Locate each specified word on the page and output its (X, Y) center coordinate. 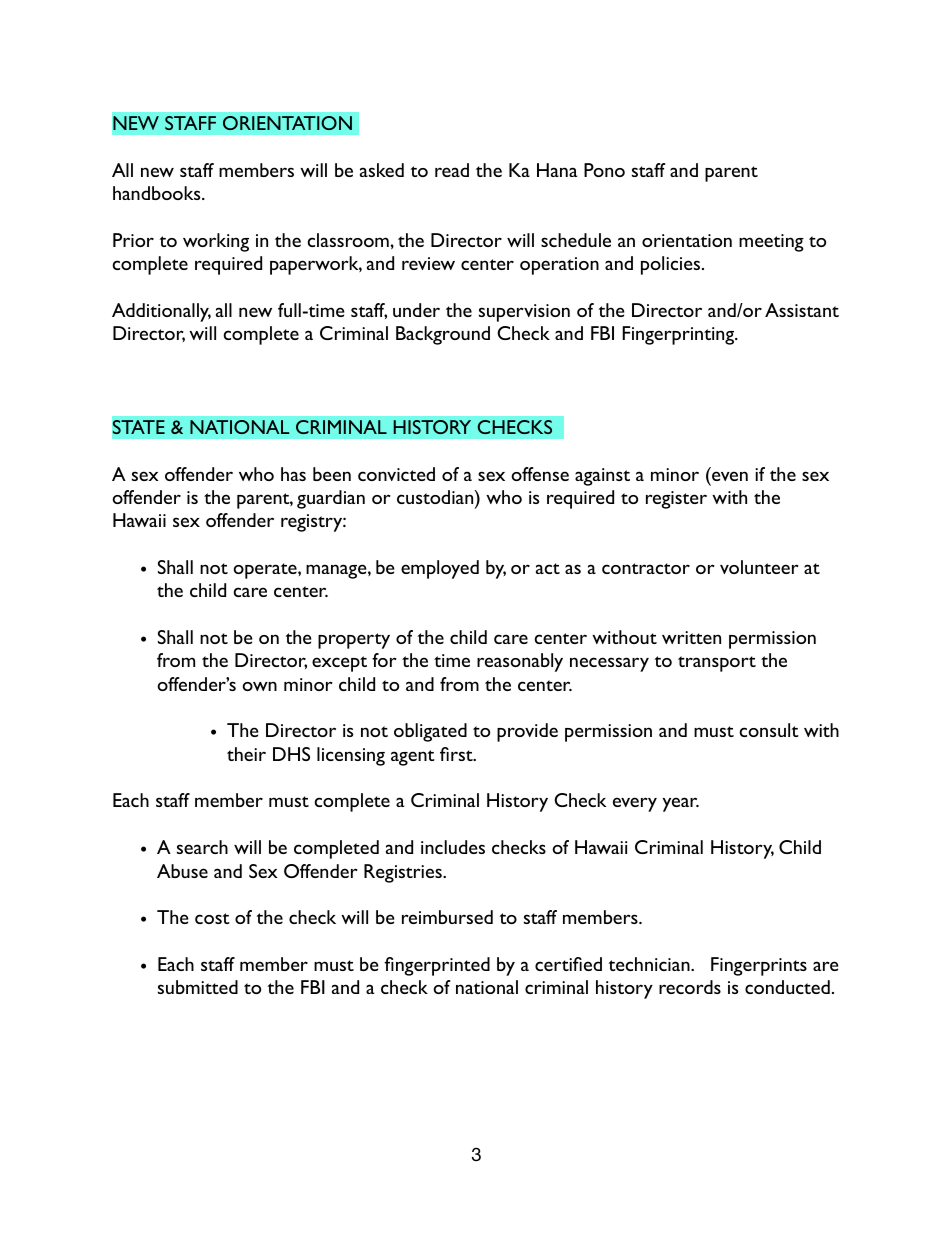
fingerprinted (437, 966)
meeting (771, 243)
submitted (198, 987)
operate (266, 571)
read (452, 170)
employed (440, 569)
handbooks (158, 193)
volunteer (759, 567)
